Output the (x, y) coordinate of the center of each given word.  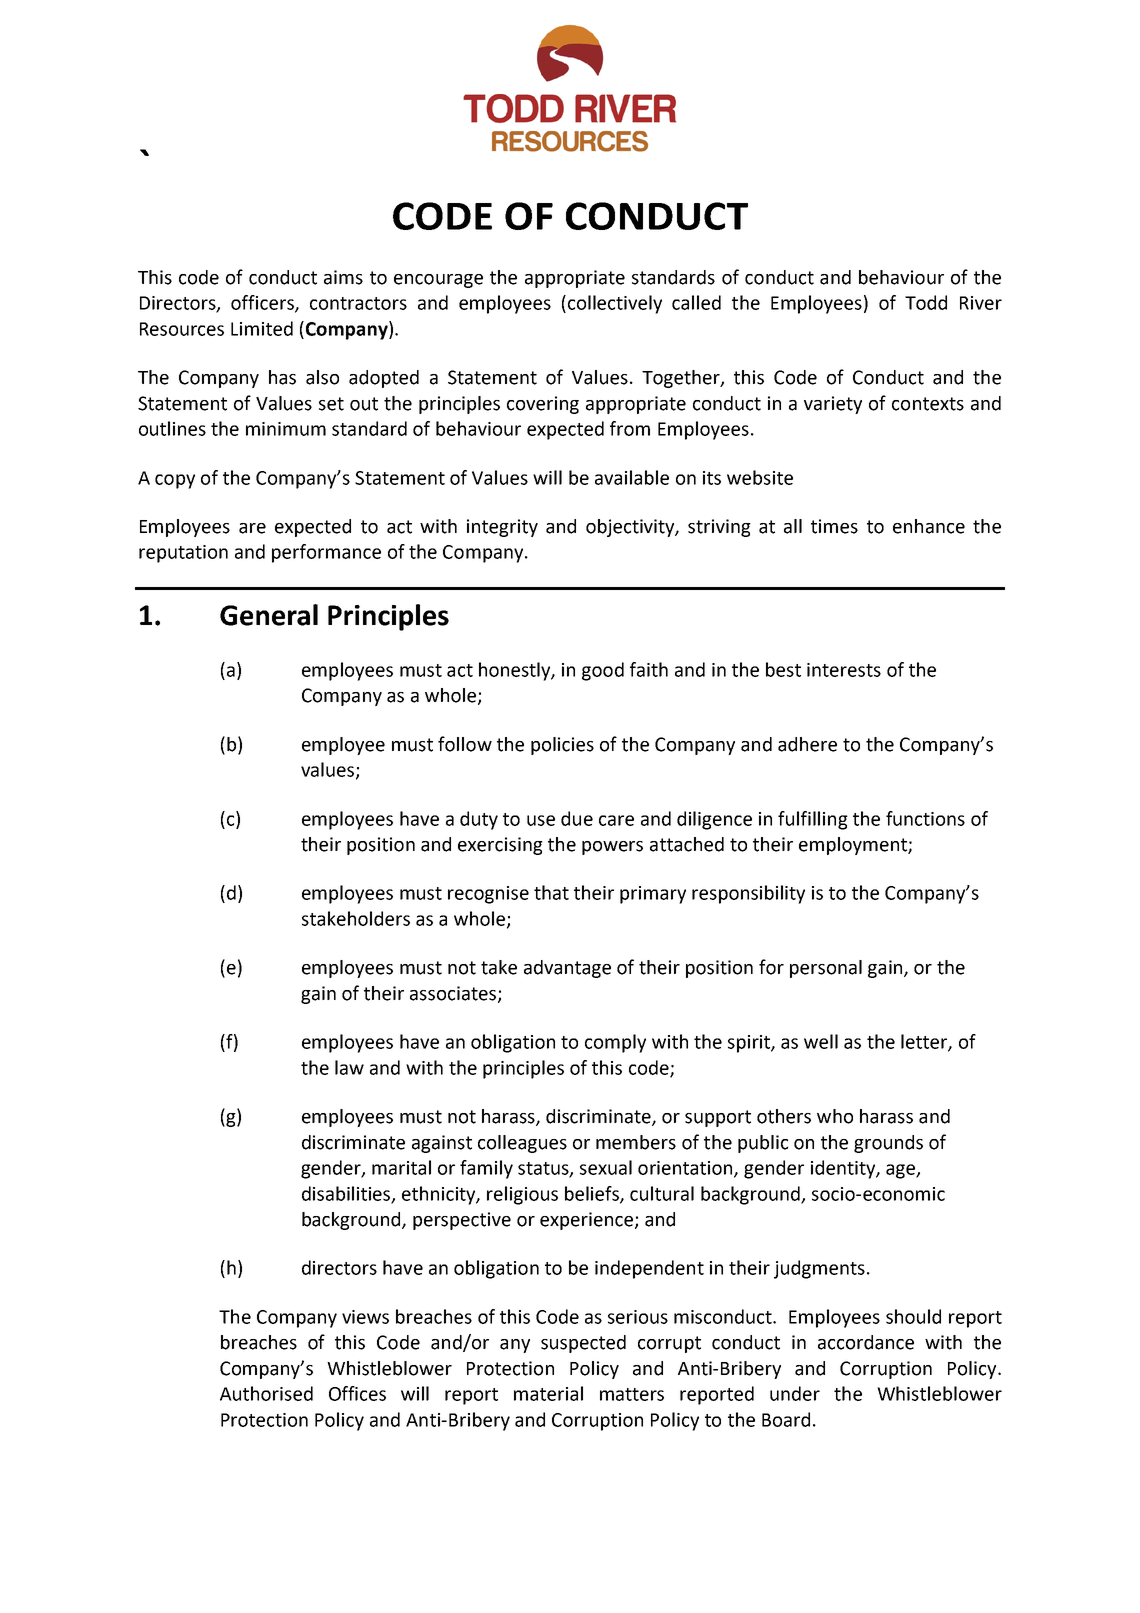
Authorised (266, 1393)
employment (854, 846)
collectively (615, 304)
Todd (926, 302)
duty (479, 820)
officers (263, 303)
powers (612, 848)
